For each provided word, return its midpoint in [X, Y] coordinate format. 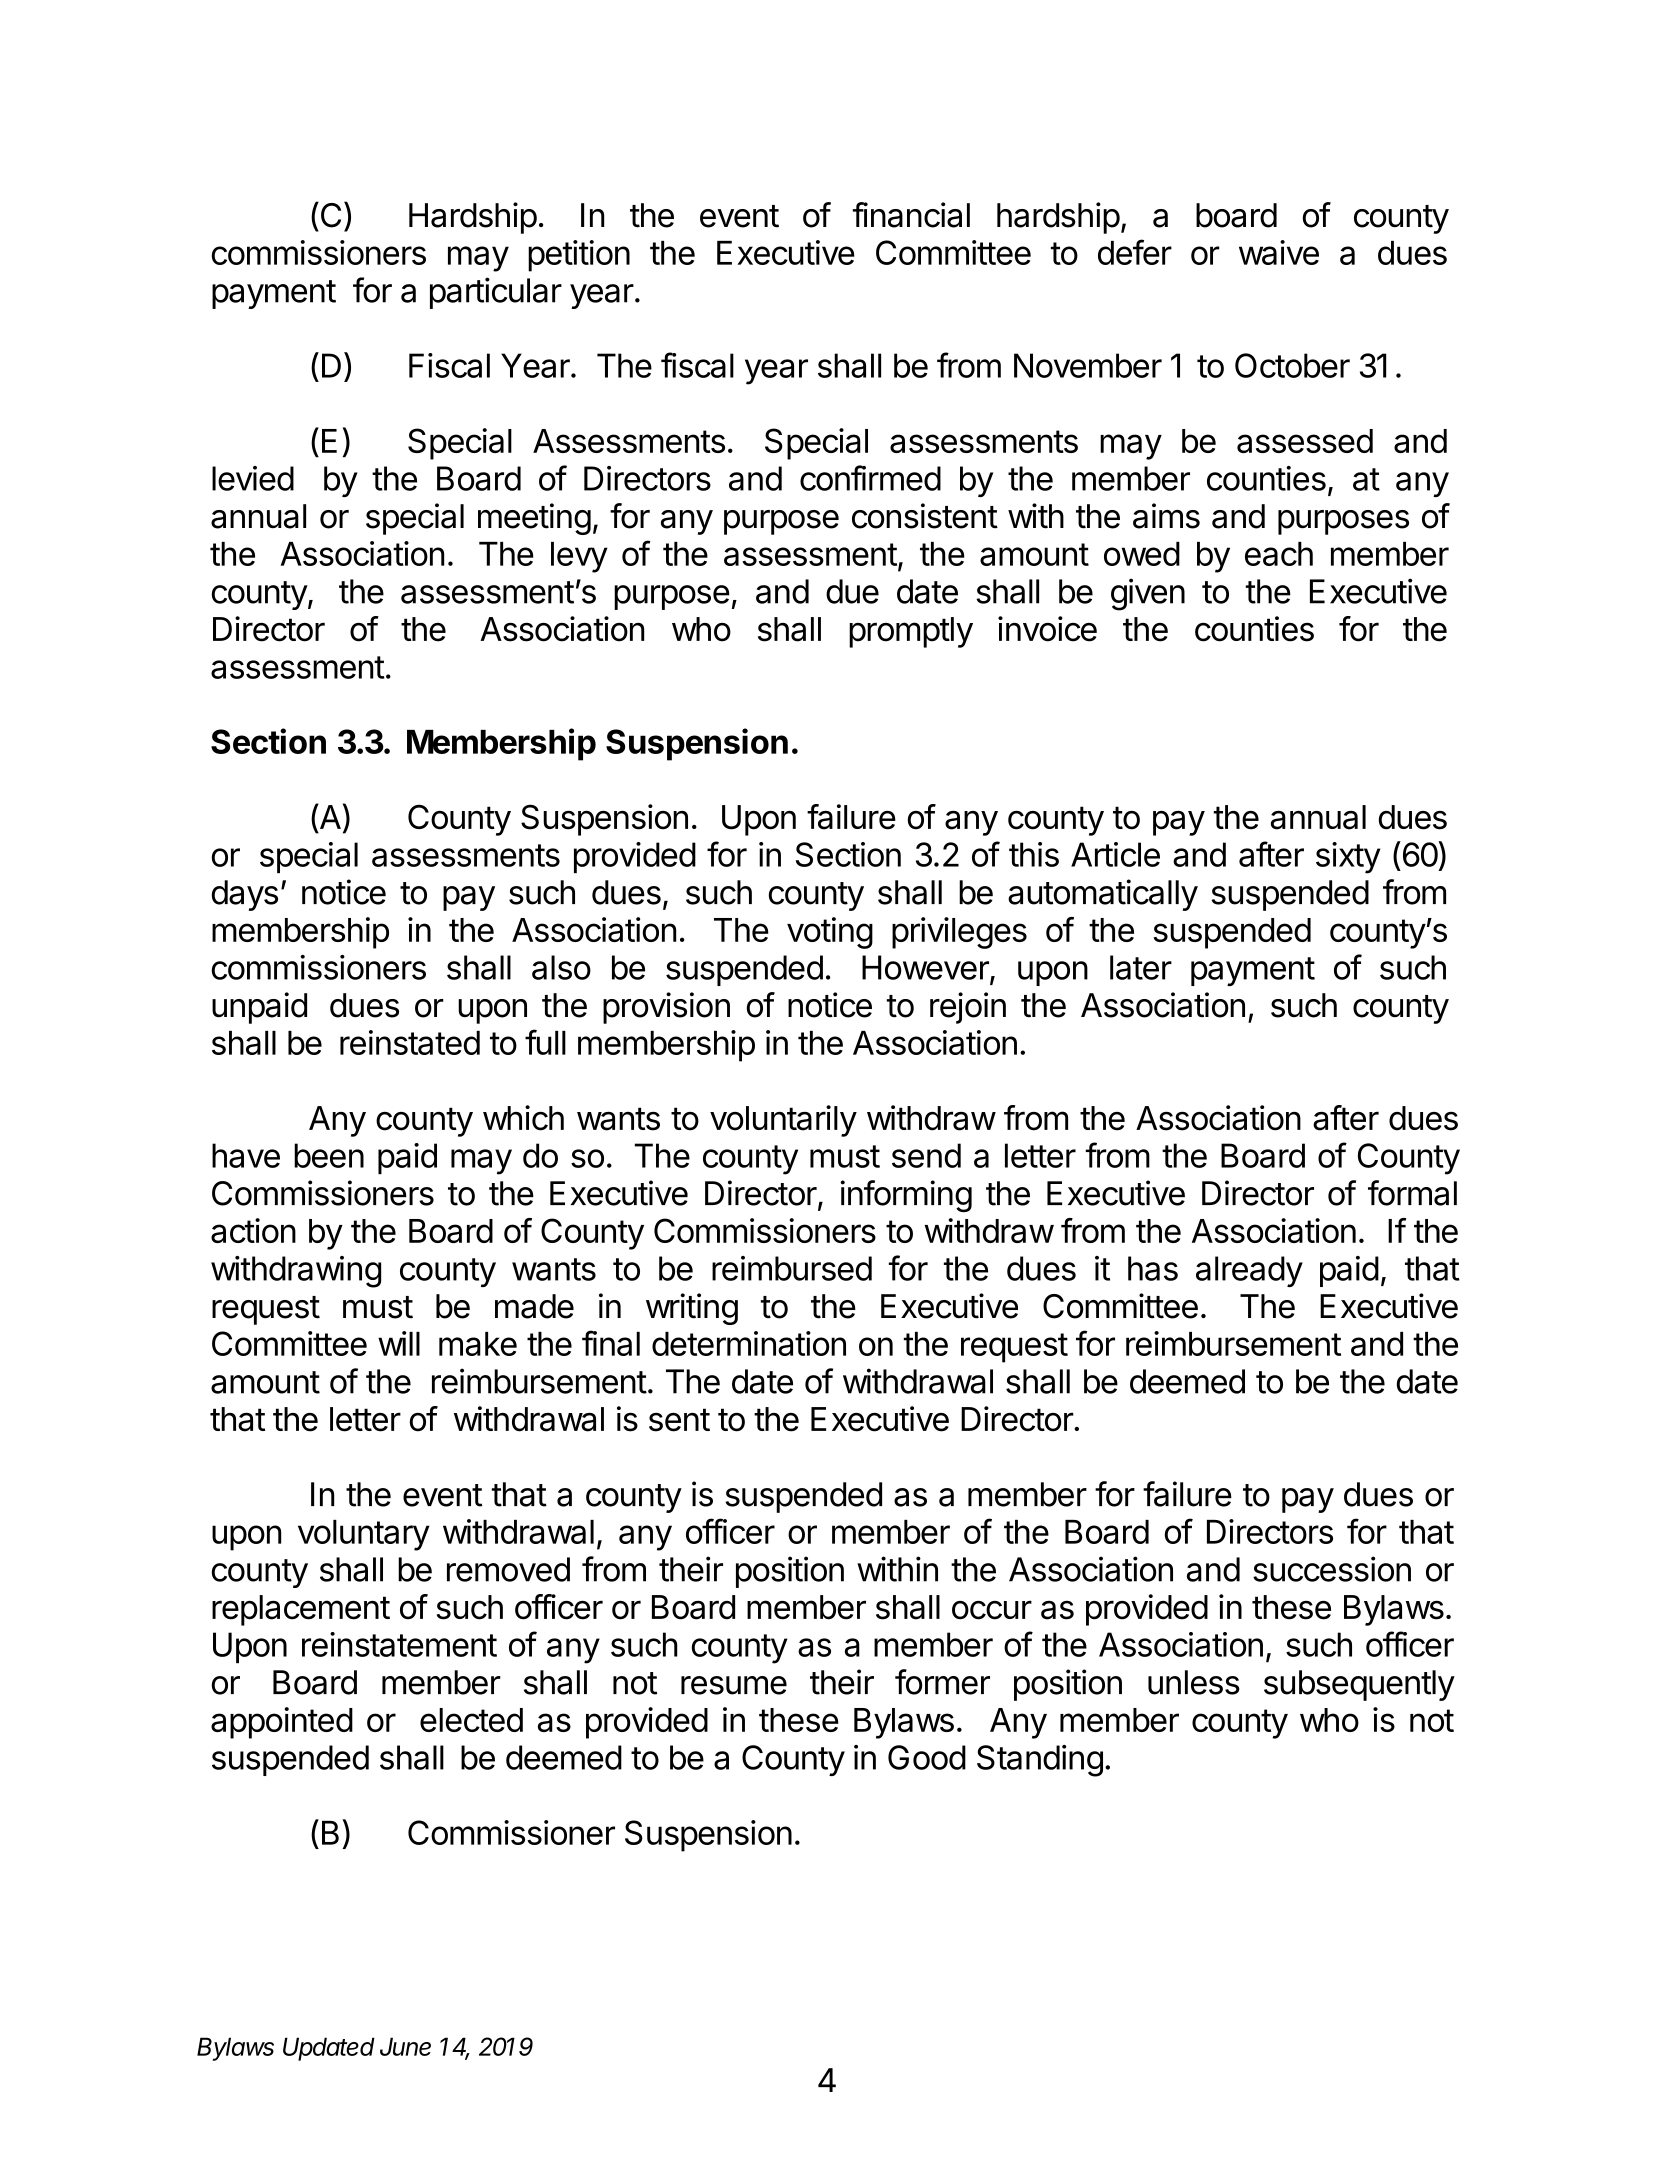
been [329, 1155]
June [405, 2046]
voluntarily [783, 1121]
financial [911, 215]
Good [927, 1757]
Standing [1040, 1761]
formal [1412, 1193]
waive [1279, 252]
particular [496, 293]
